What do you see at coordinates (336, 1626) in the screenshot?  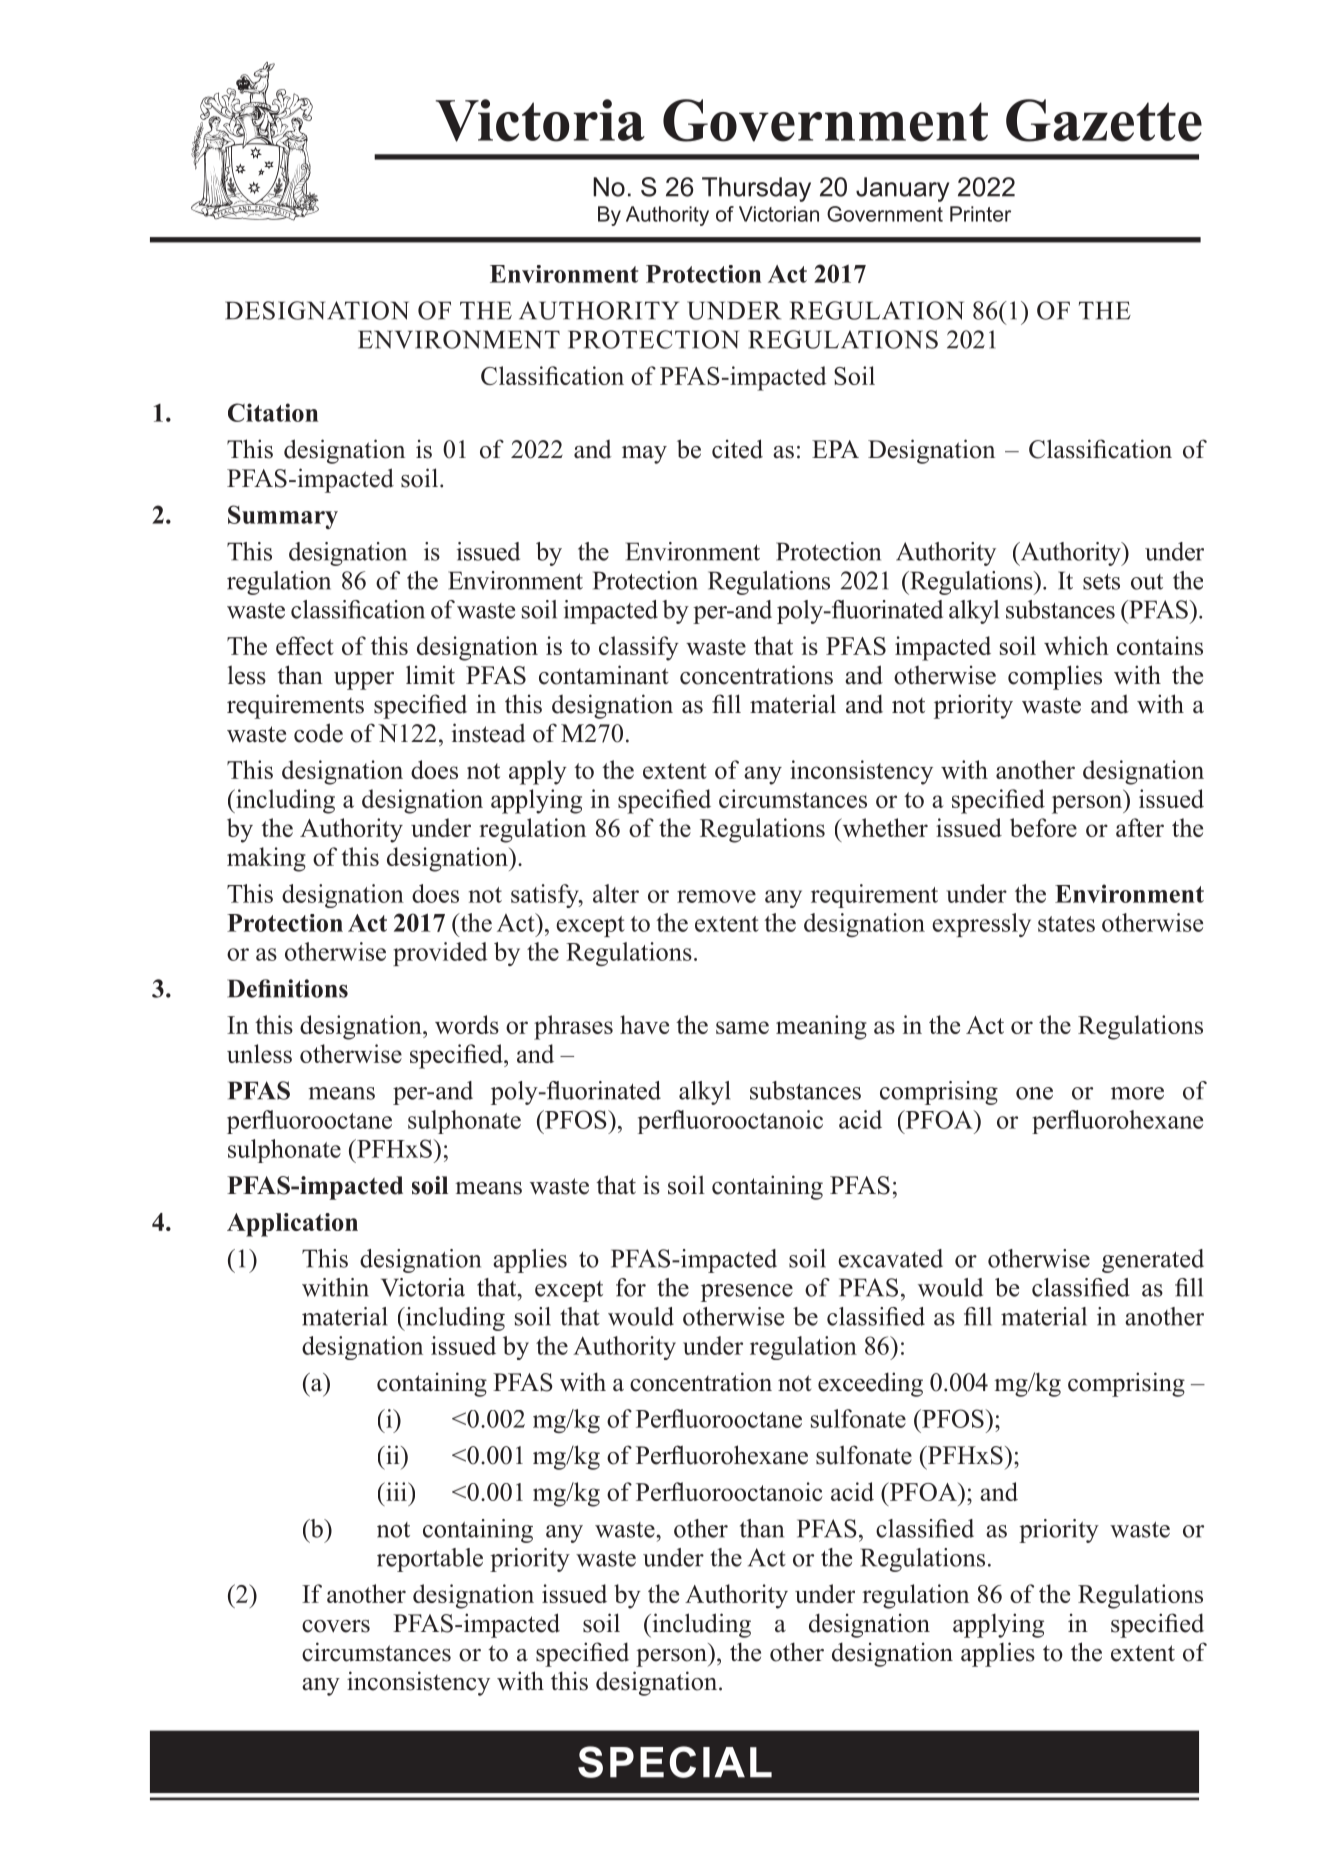 I see `covers` at bounding box center [336, 1626].
